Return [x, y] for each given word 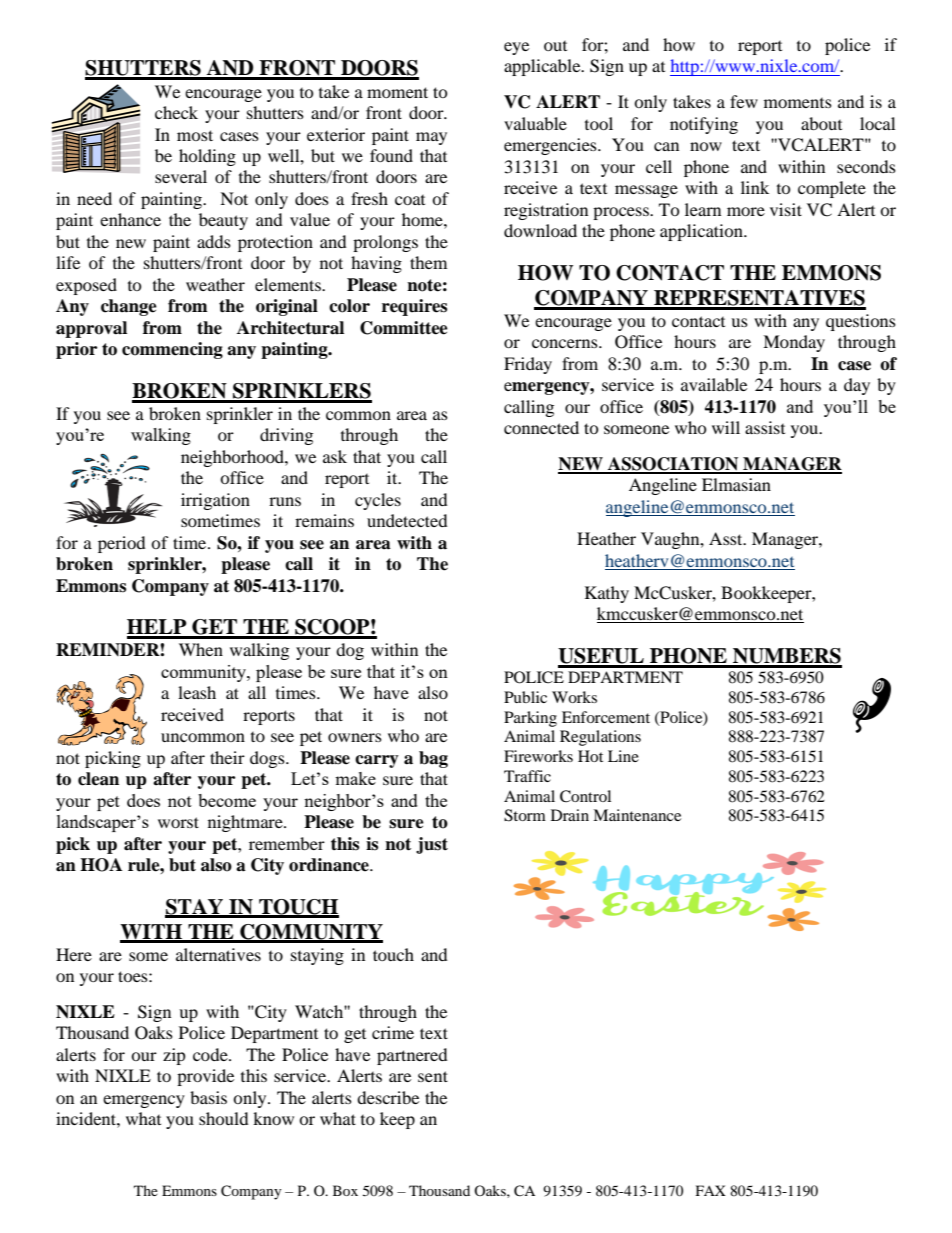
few [744, 101]
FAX [711, 1190]
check [176, 112]
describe [388, 1097]
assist [765, 427]
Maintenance [637, 815]
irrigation [215, 501]
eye [516, 48]
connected [541, 427]
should [224, 1118]
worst [178, 822]
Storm [525, 815]
